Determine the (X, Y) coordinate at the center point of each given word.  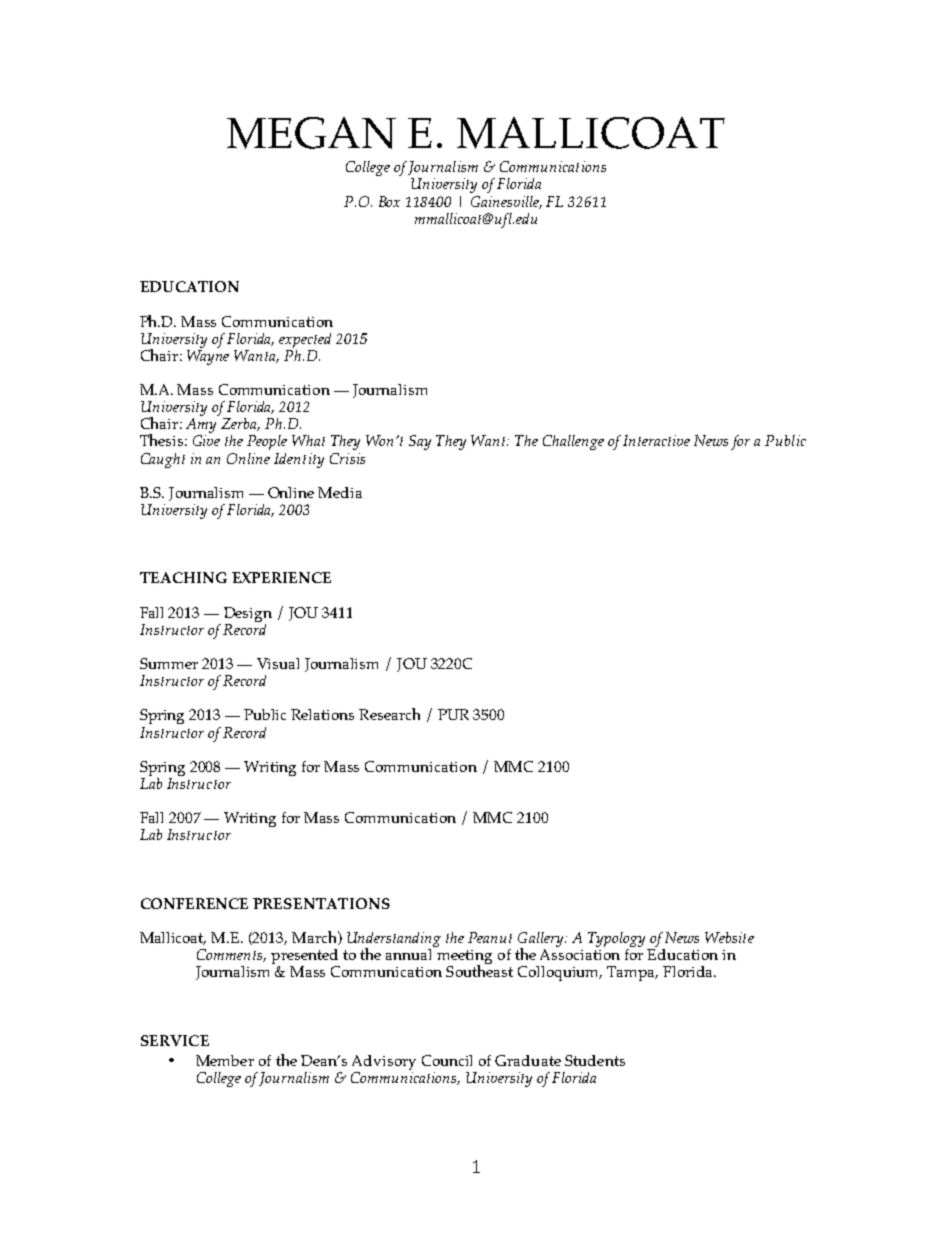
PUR (453, 714)
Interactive (656, 440)
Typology (618, 941)
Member (225, 1060)
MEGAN (311, 133)
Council (447, 1060)
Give (206, 440)
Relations (322, 714)
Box (389, 201)
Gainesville (506, 202)
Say (420, 442)
